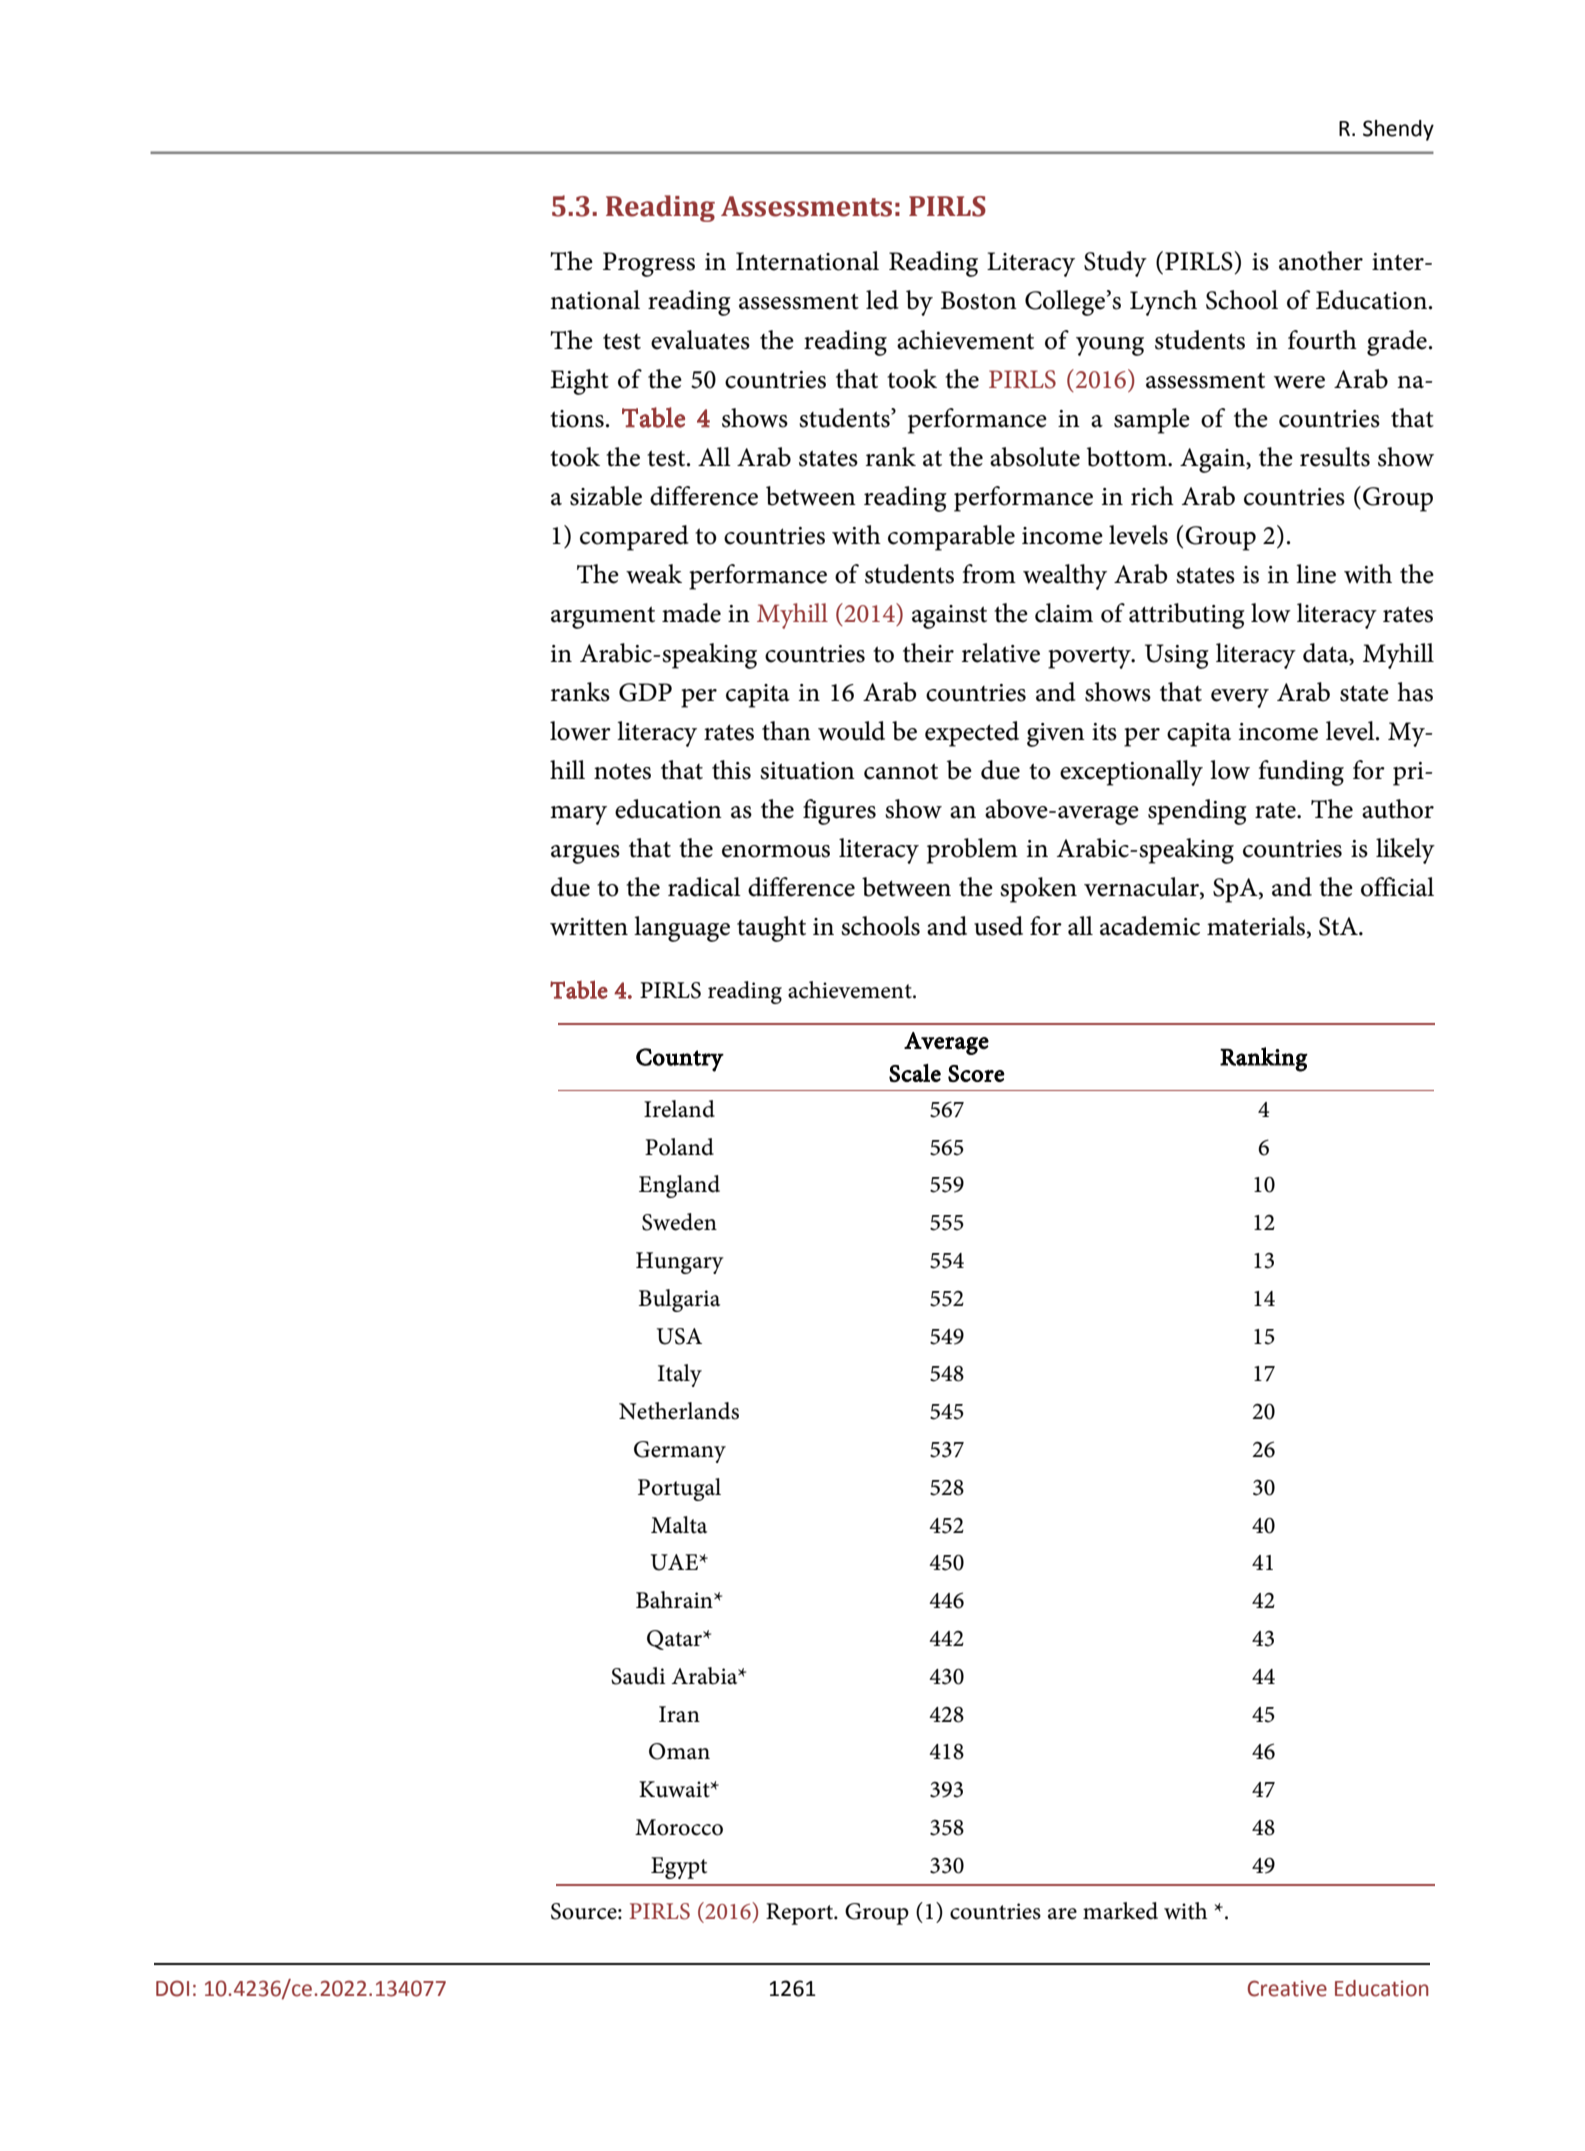 This image has width=1585, height=2151. What do you see at coordinates (976, 1073) in the image?
I see `Score` at bounding box center [976, 1073].
